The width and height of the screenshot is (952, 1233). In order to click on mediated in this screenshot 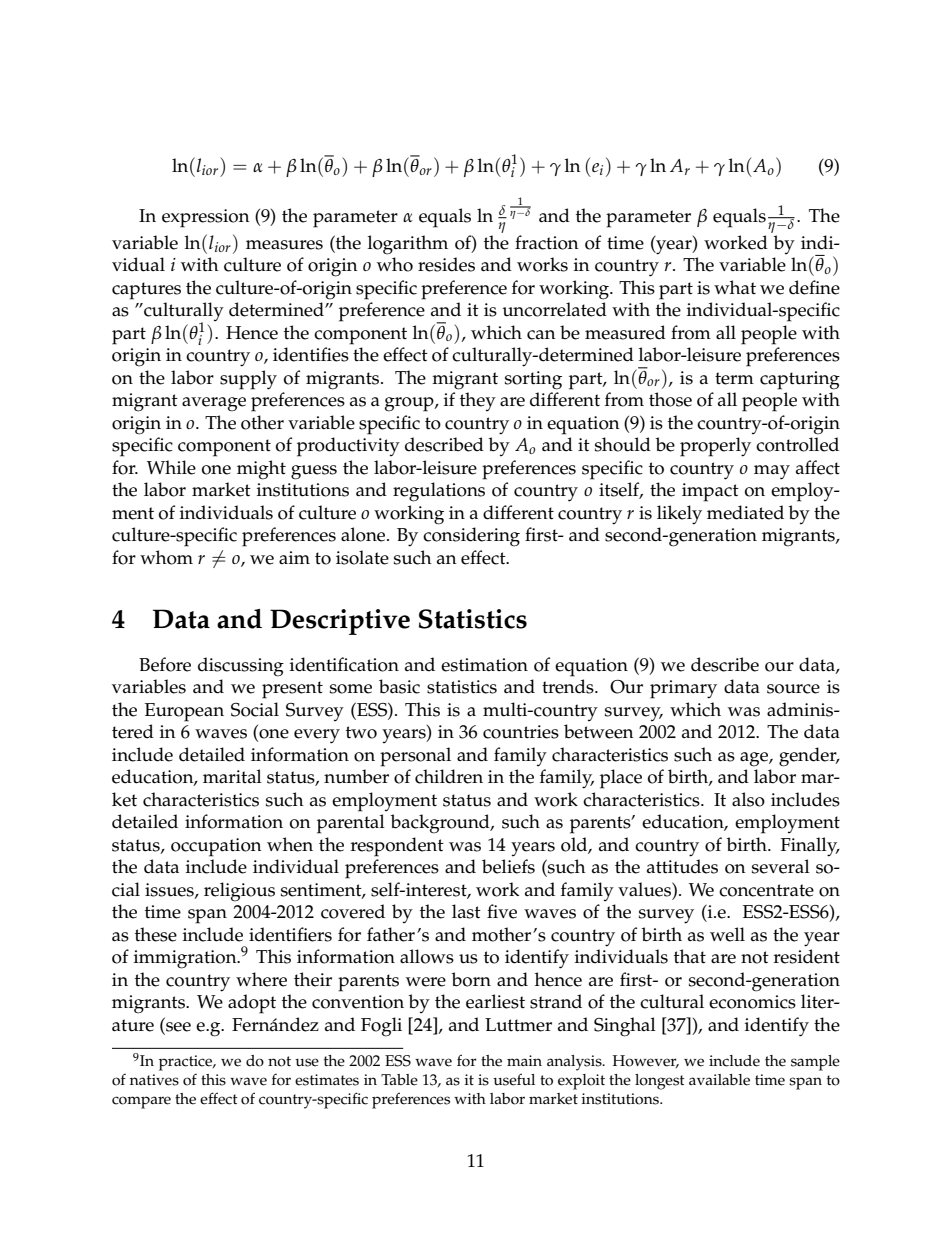, I will do `click(745, 512)`.
